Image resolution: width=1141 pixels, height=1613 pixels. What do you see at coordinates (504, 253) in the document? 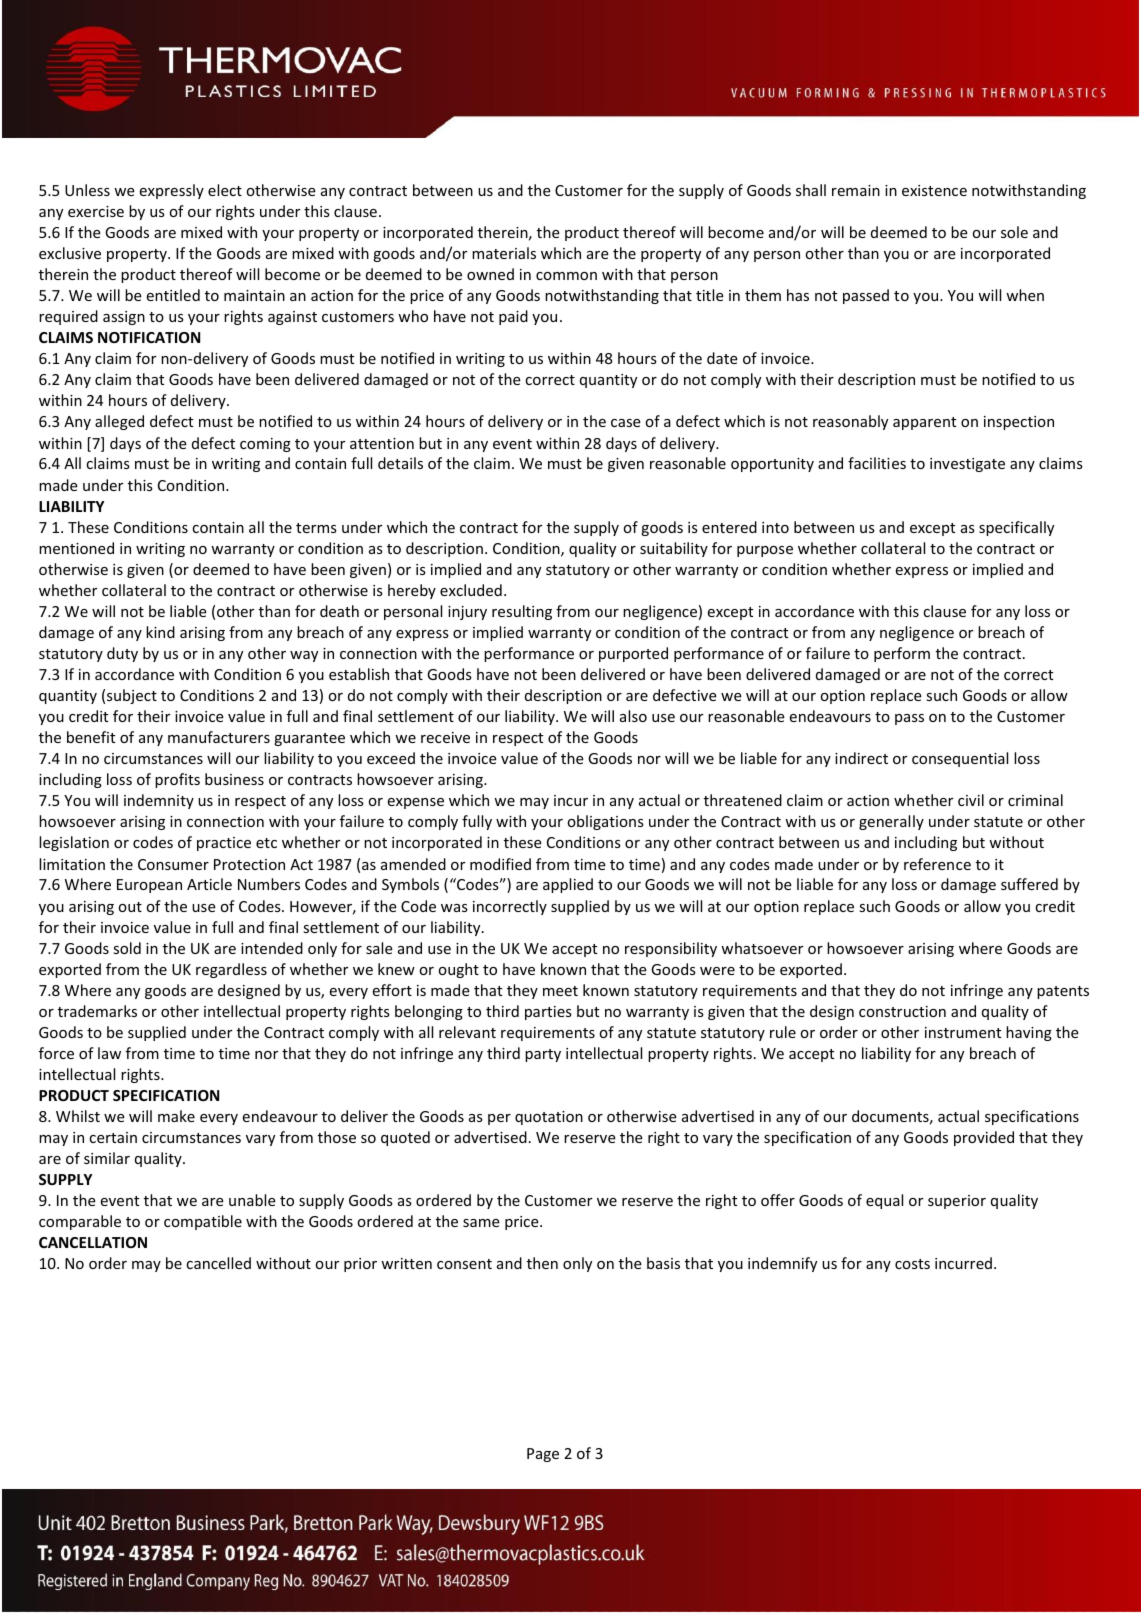
I see `materials` at bounding box center [504, 253].
